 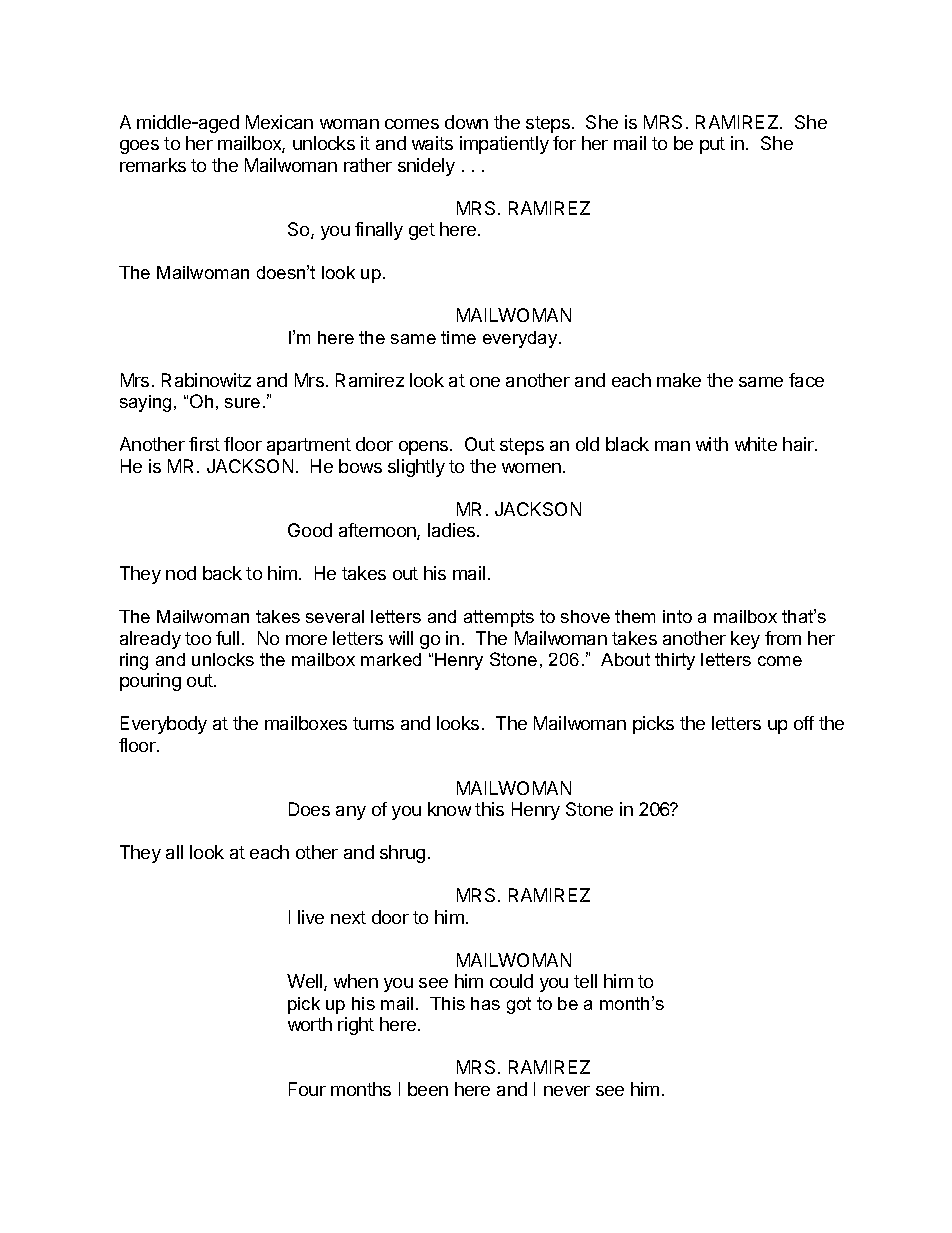 I want to click on impatiently, so click(x=504, y=145).
